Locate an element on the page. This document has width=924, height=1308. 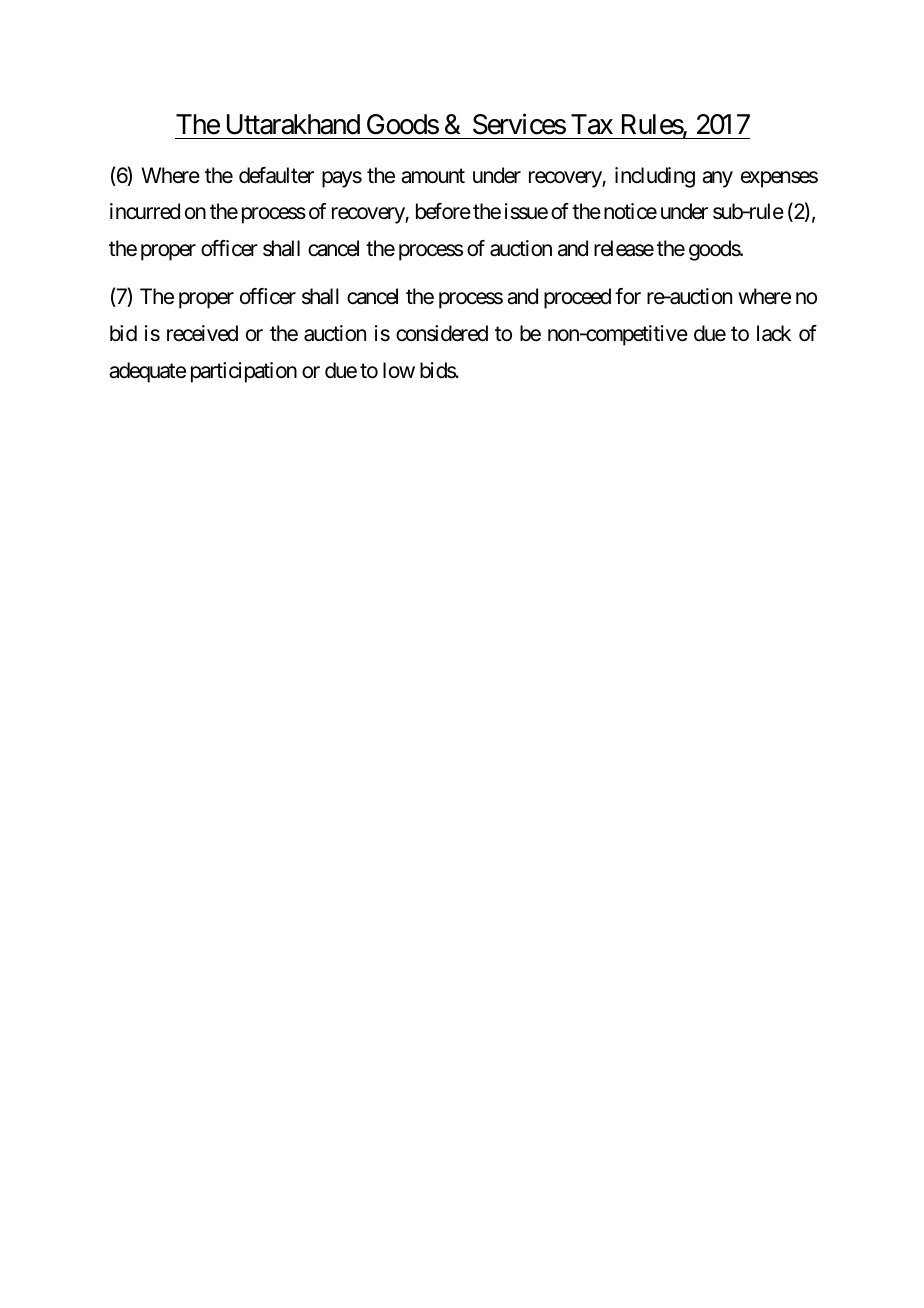
amount is located at coordinates (433, 176).
